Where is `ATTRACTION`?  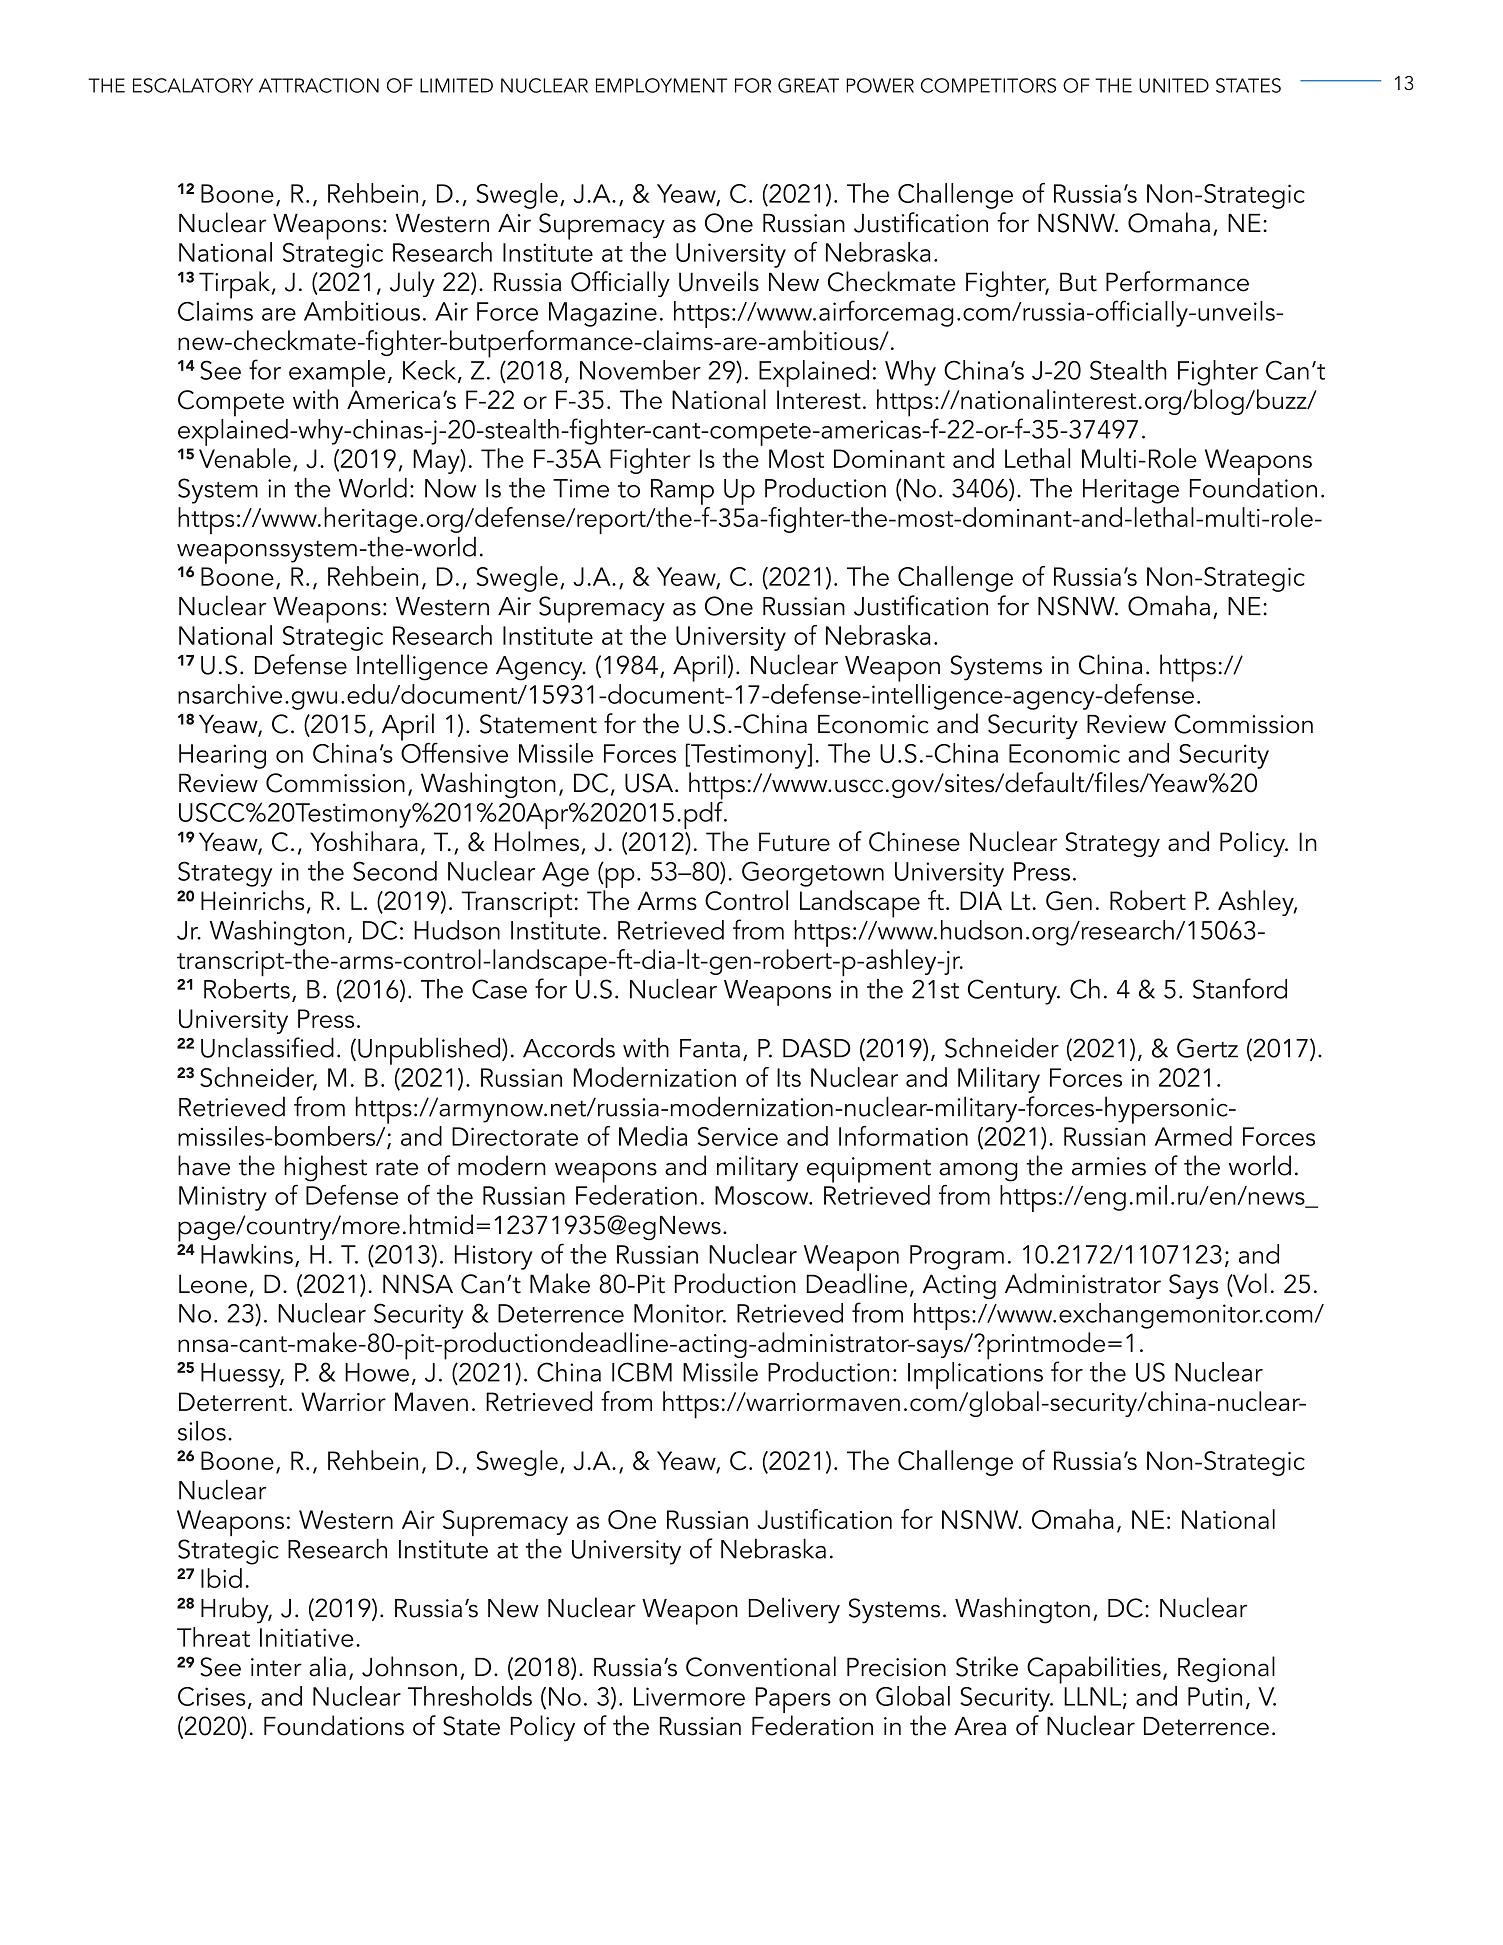
ATTRACTION is located at coordinates (319, 85).
